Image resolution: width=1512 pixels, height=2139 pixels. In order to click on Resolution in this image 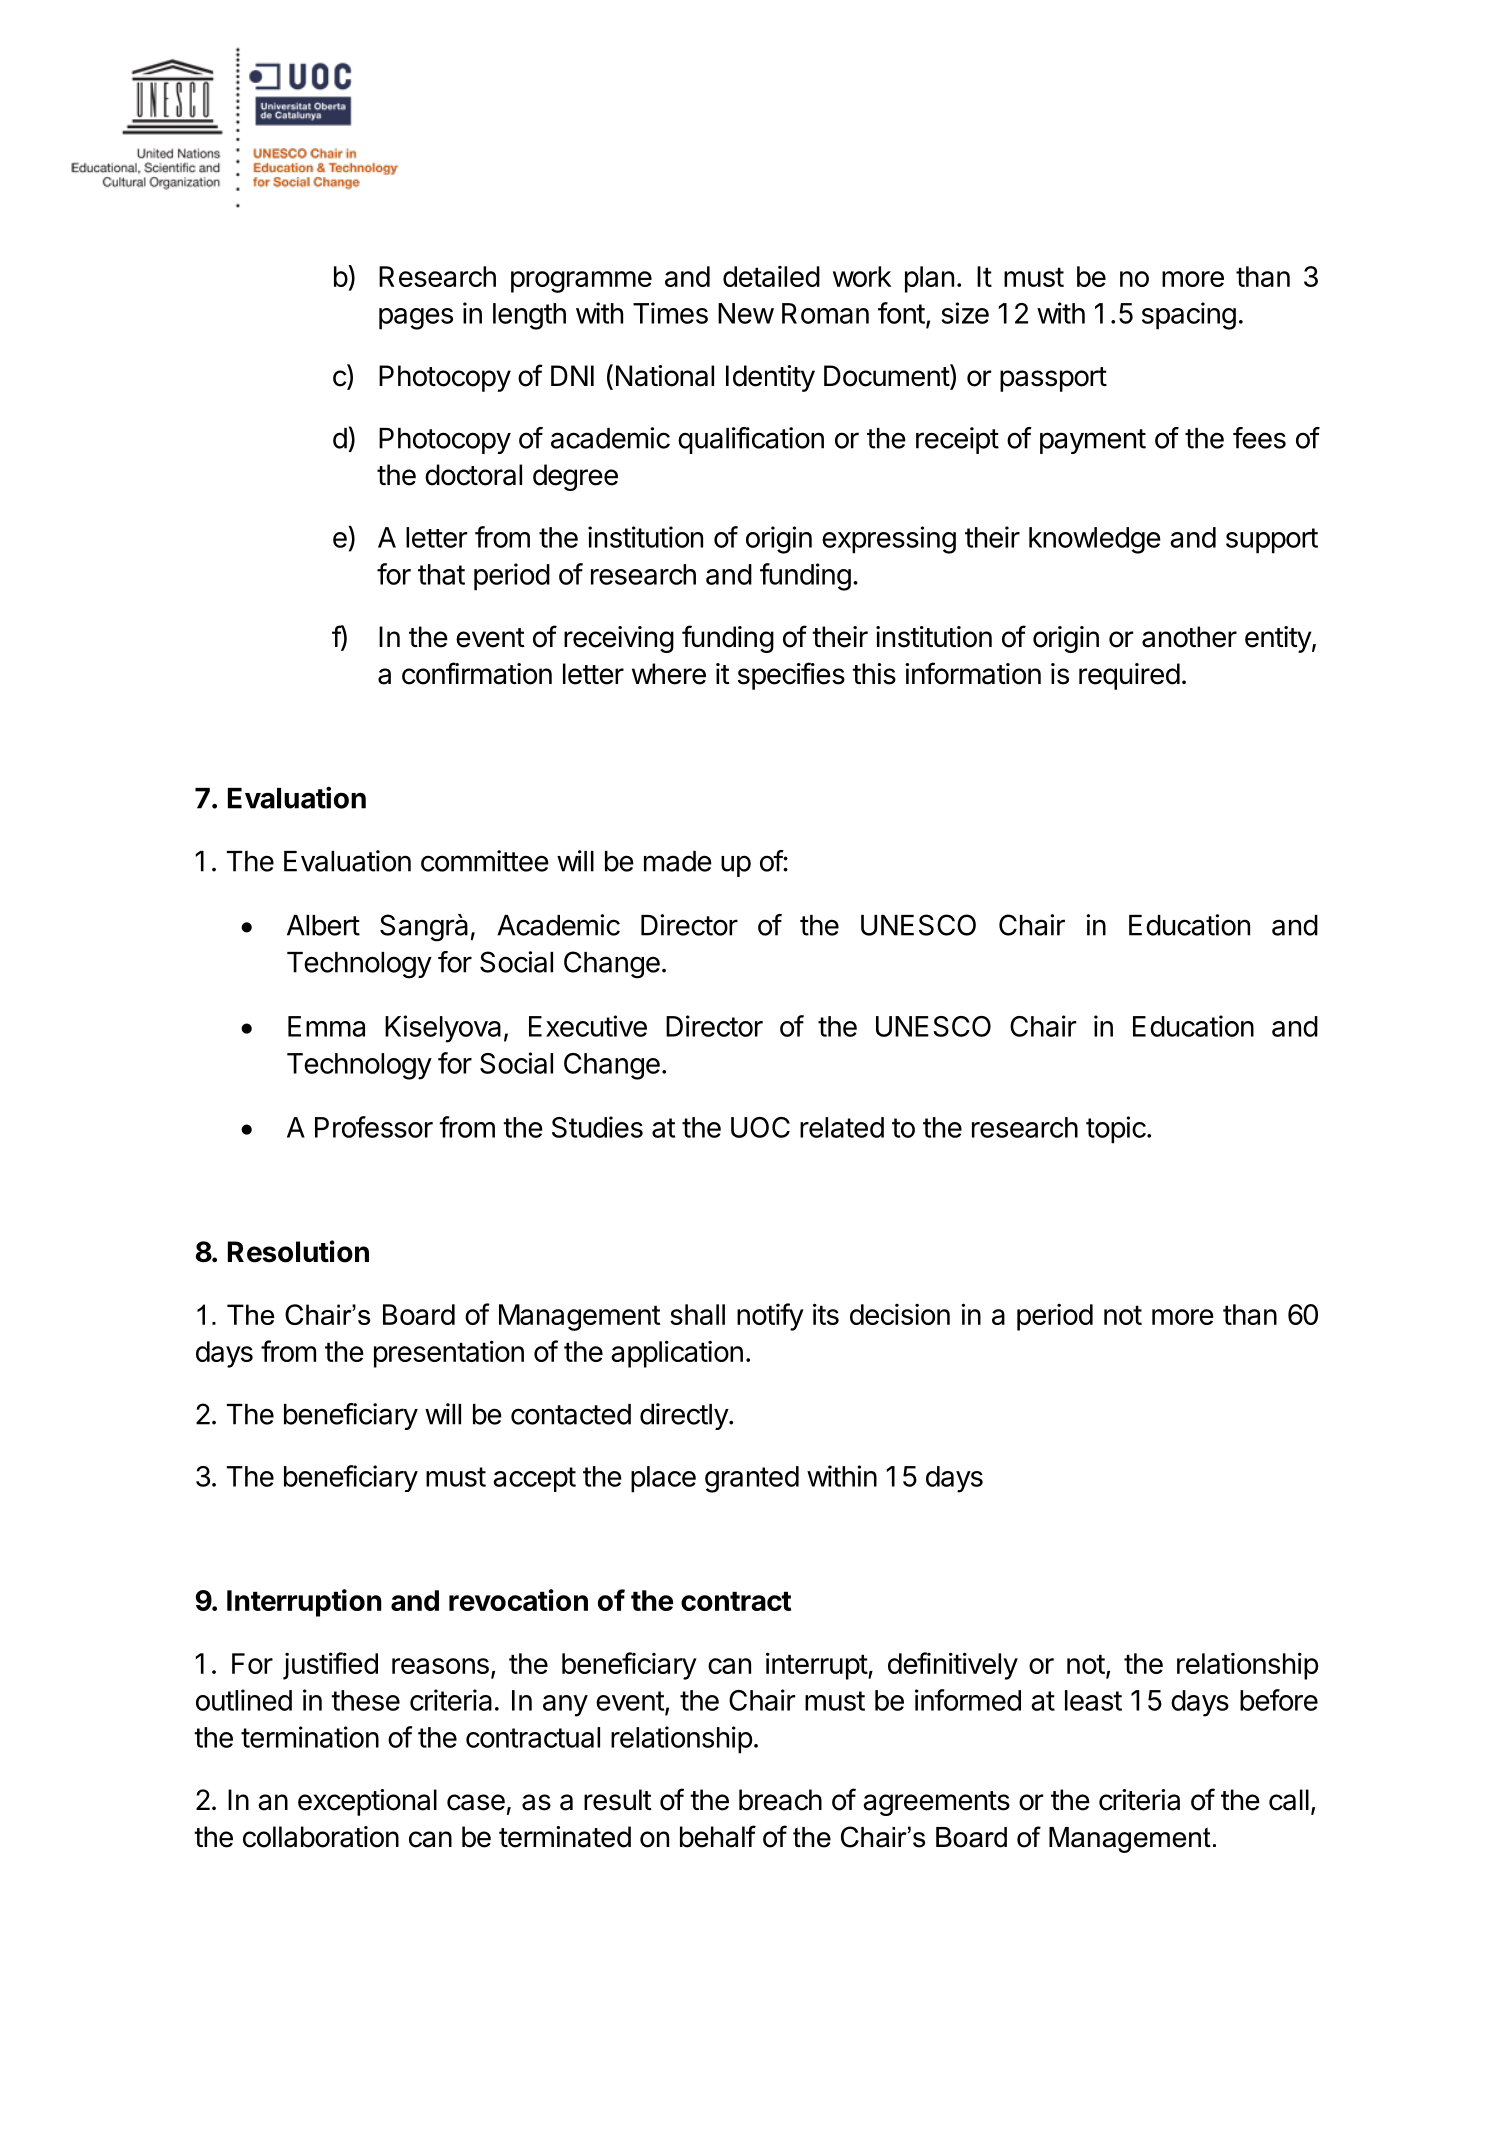, I will do `click(298, 1251)`.
